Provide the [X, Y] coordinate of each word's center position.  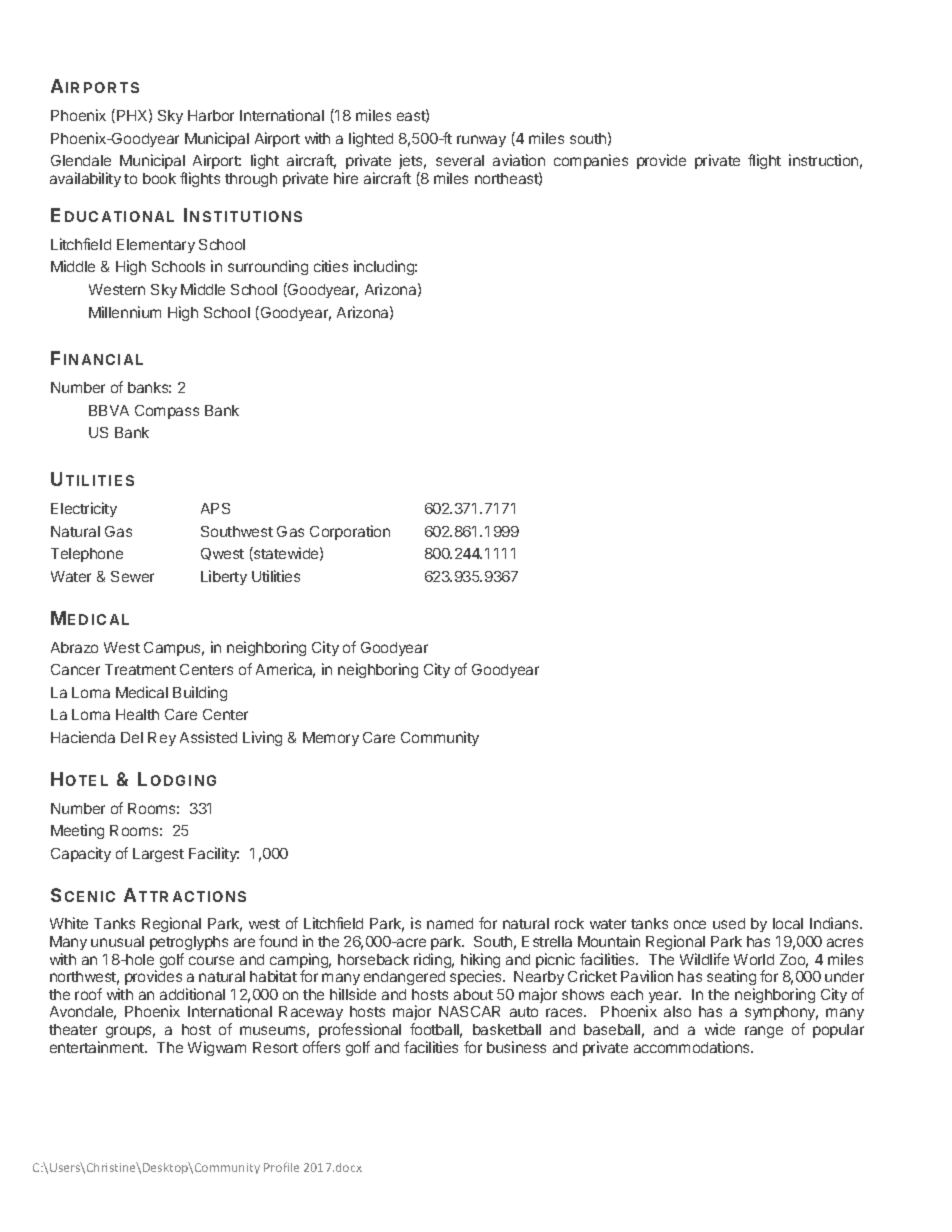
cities [331, 266]
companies [591, 161]
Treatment [140, 669]
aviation [519, 160]
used [729, 923]
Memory [331, 739]
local [788, 923]
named [450, 923]
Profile [281, 1167]
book [159, 178]
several [460, 160]
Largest [158, 855]
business [516, 1047]
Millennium [125, 312]
